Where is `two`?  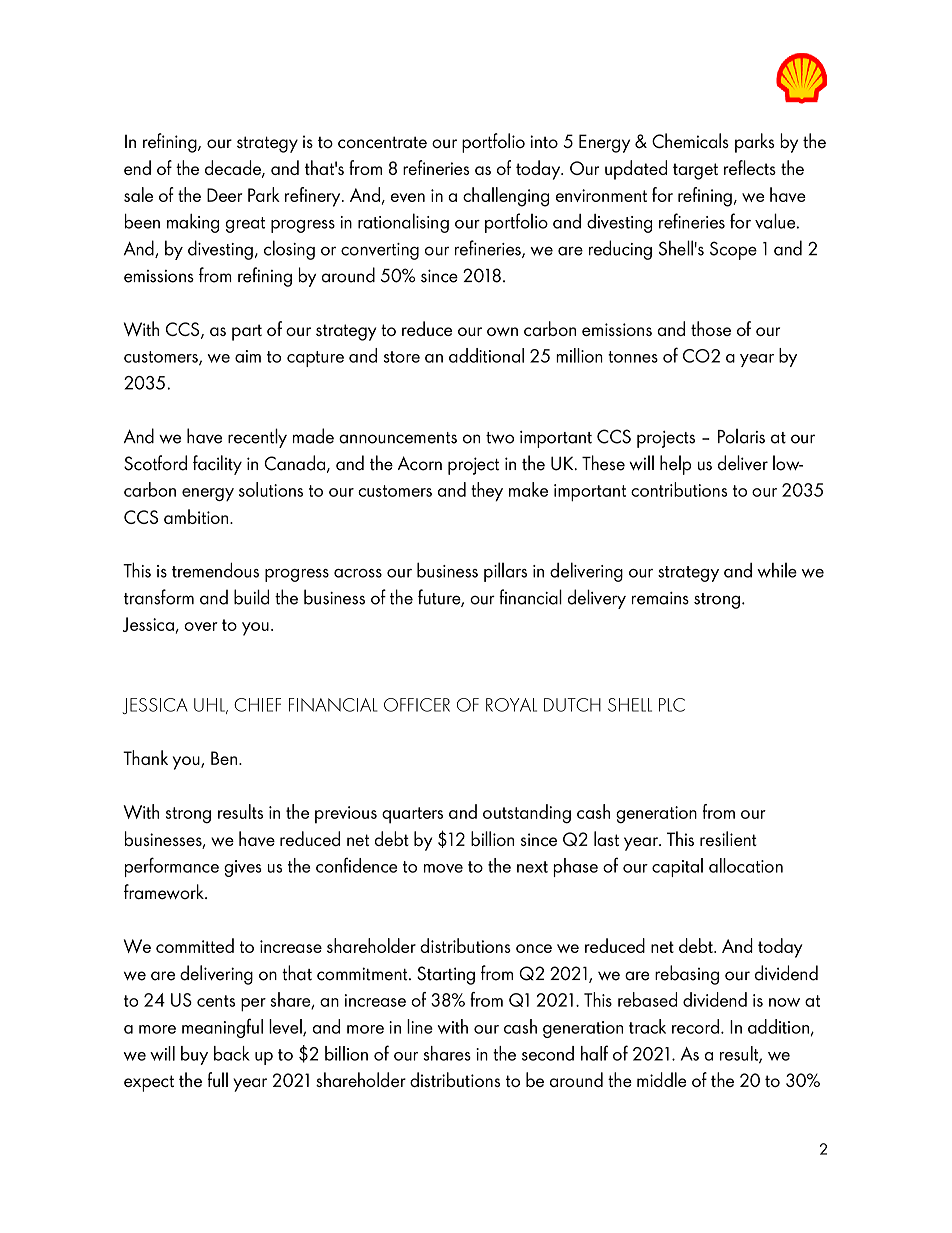 two is located at coordinates (500, 438).
